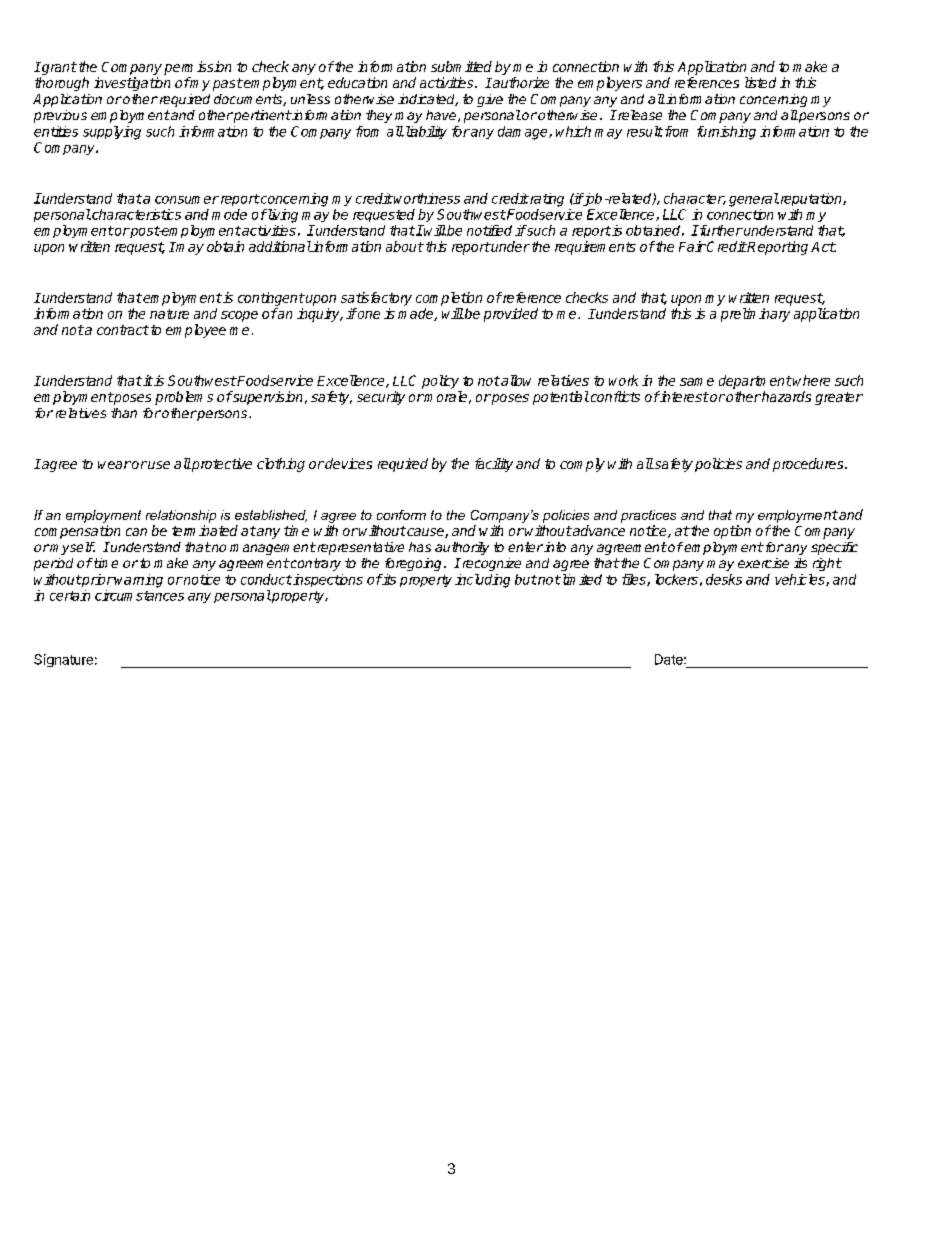 The image size is (952, 1233). Describe the element at coordinates (138, 581) in the screenshot. I see `warning` at that location.
